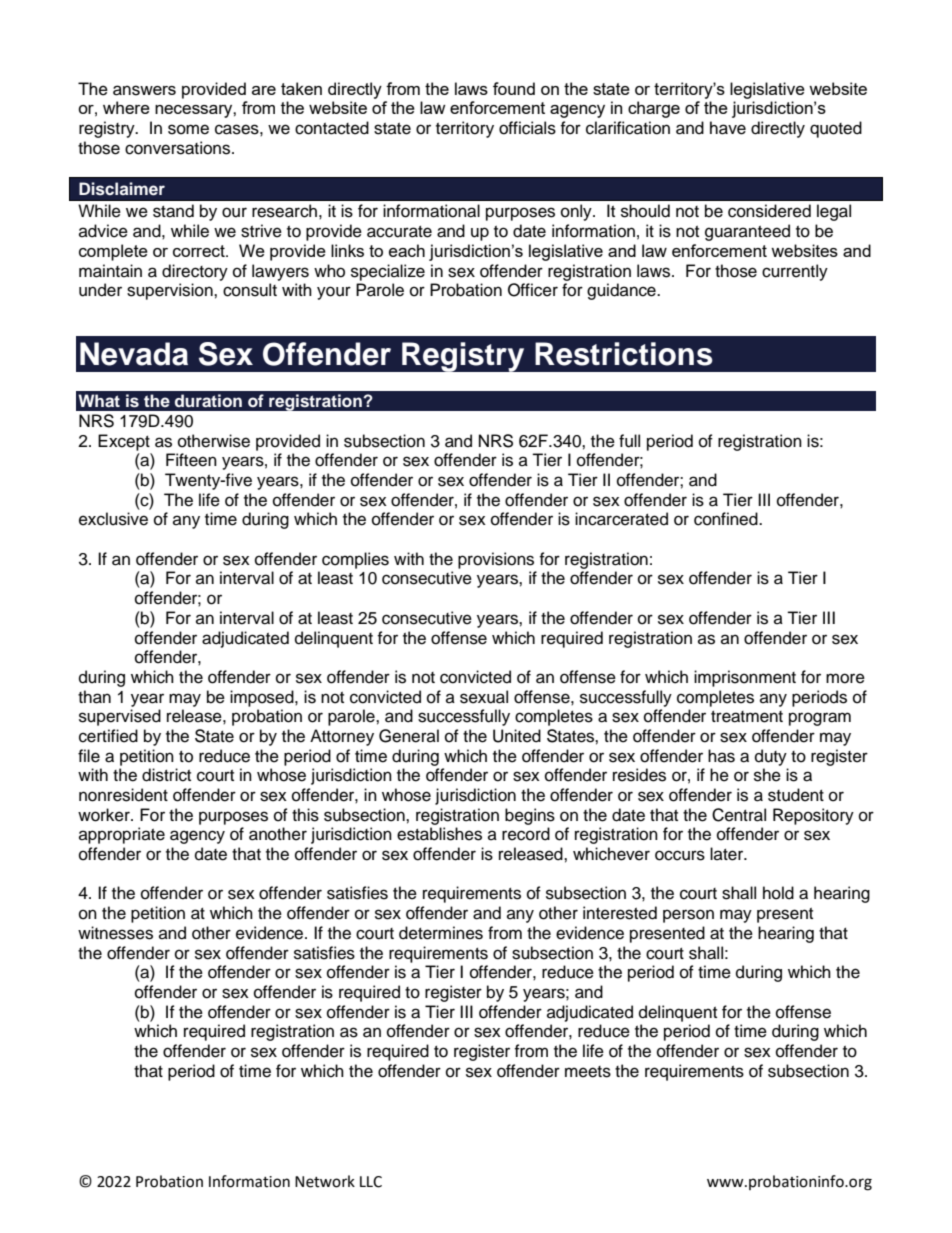 This image has height=1233, width=952. I want to click on Fifteen, so click(191, 460).
